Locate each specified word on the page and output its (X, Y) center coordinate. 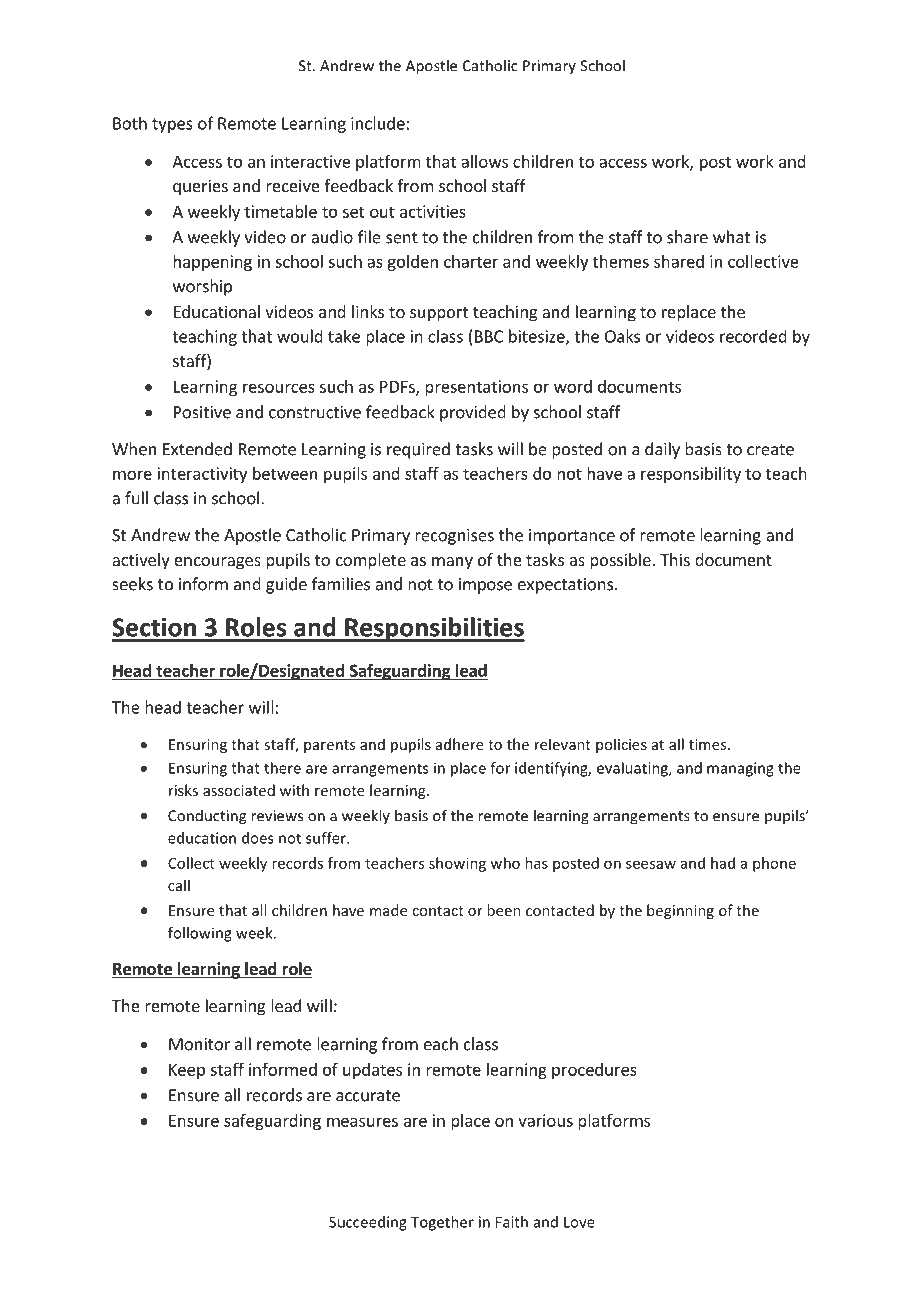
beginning (680, 911)
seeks (132, 584)
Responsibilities (434, 629)
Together (442, 1223)
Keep (187, 1071)
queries (200, 187)
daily (662, 450)
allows (484, 161)
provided (473, 413)
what (731, 237)
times (709, 744)
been (504, 910)
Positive (202, 412)
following (200, 934)
